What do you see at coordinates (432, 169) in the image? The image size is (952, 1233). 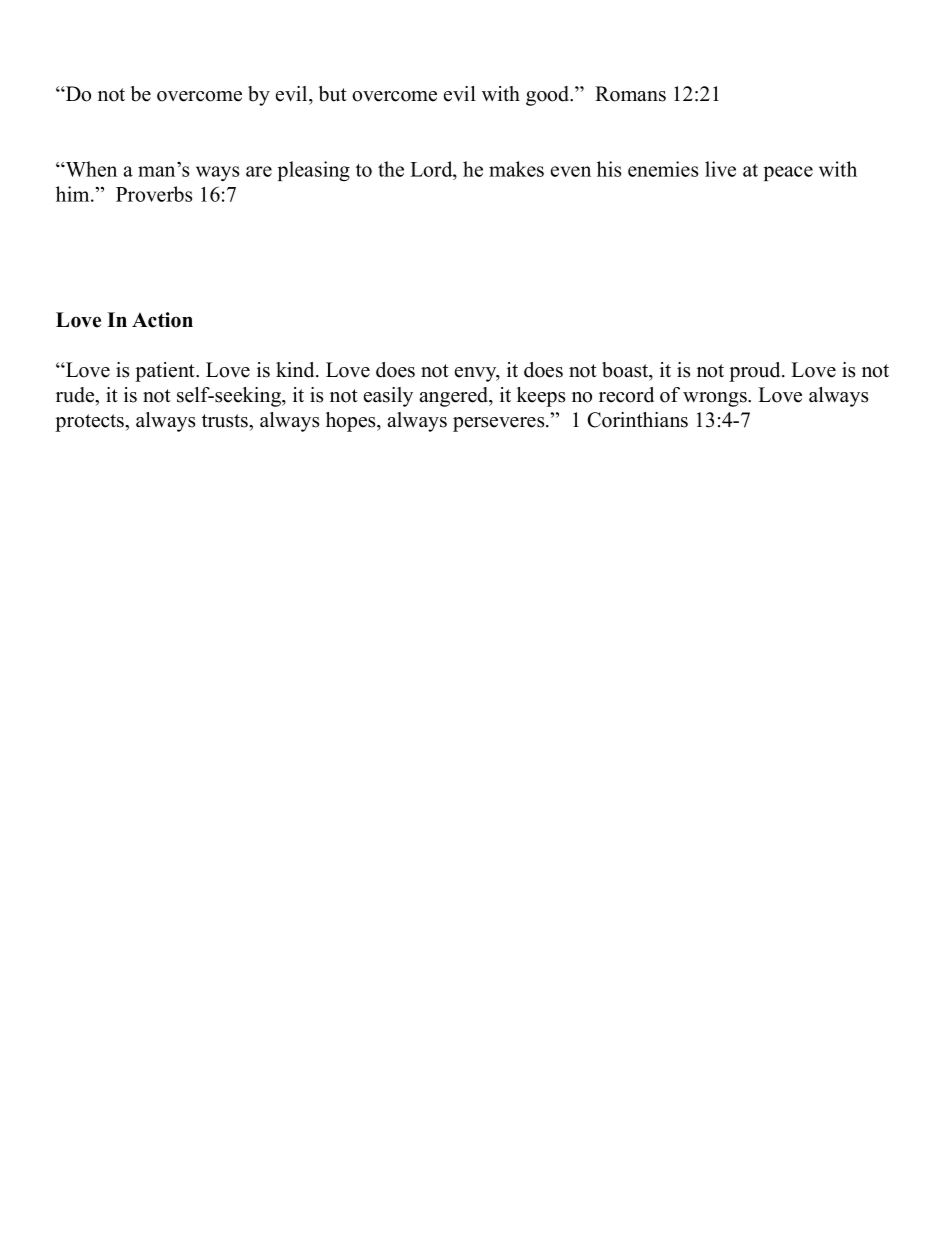 I see `Lord` at bounding box center [432, 169].
